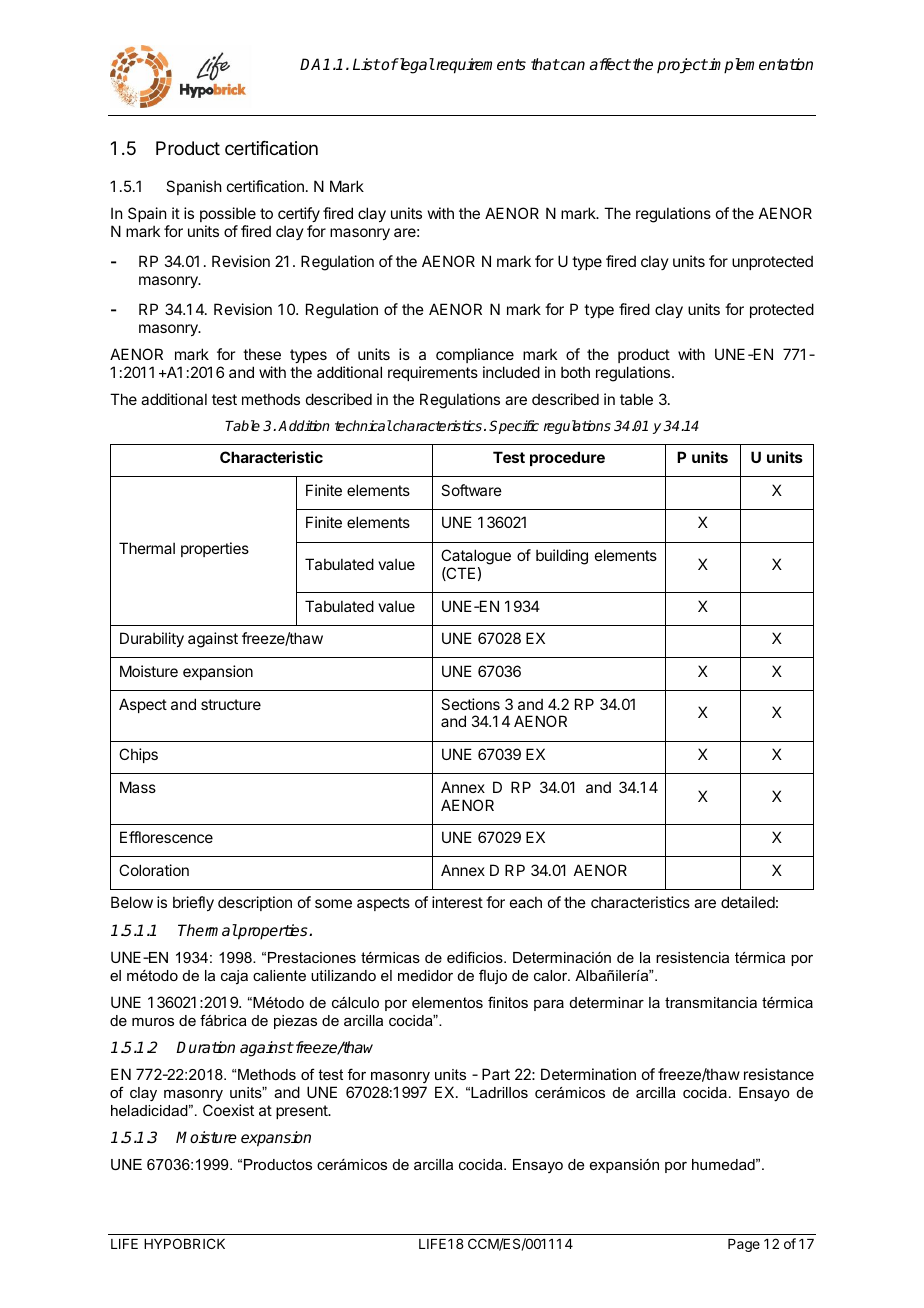  I want to click on each, so click(526, 902).
